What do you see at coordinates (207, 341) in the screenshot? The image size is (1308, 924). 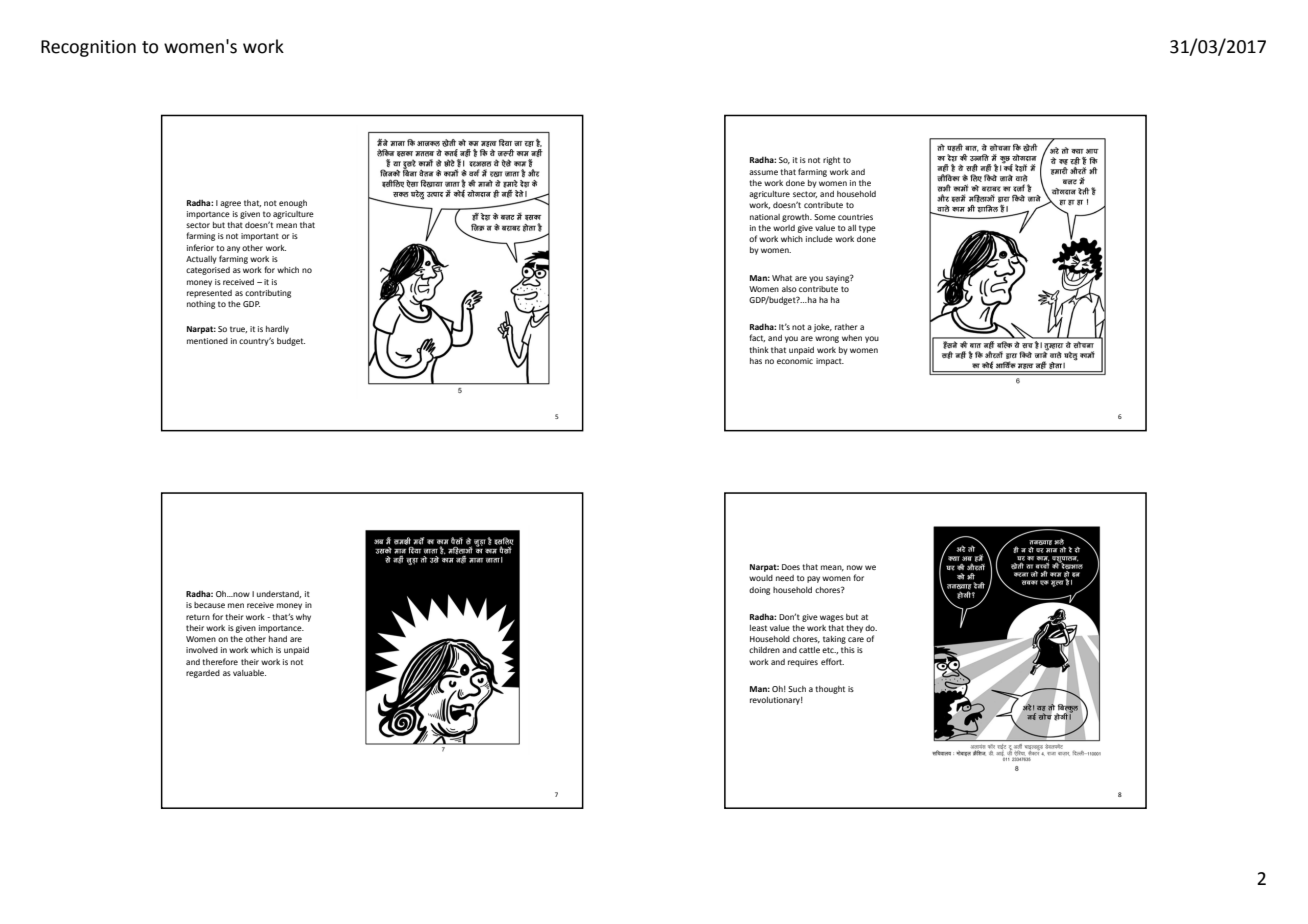 I see `mentioned` at bounding box center [207, 341].
